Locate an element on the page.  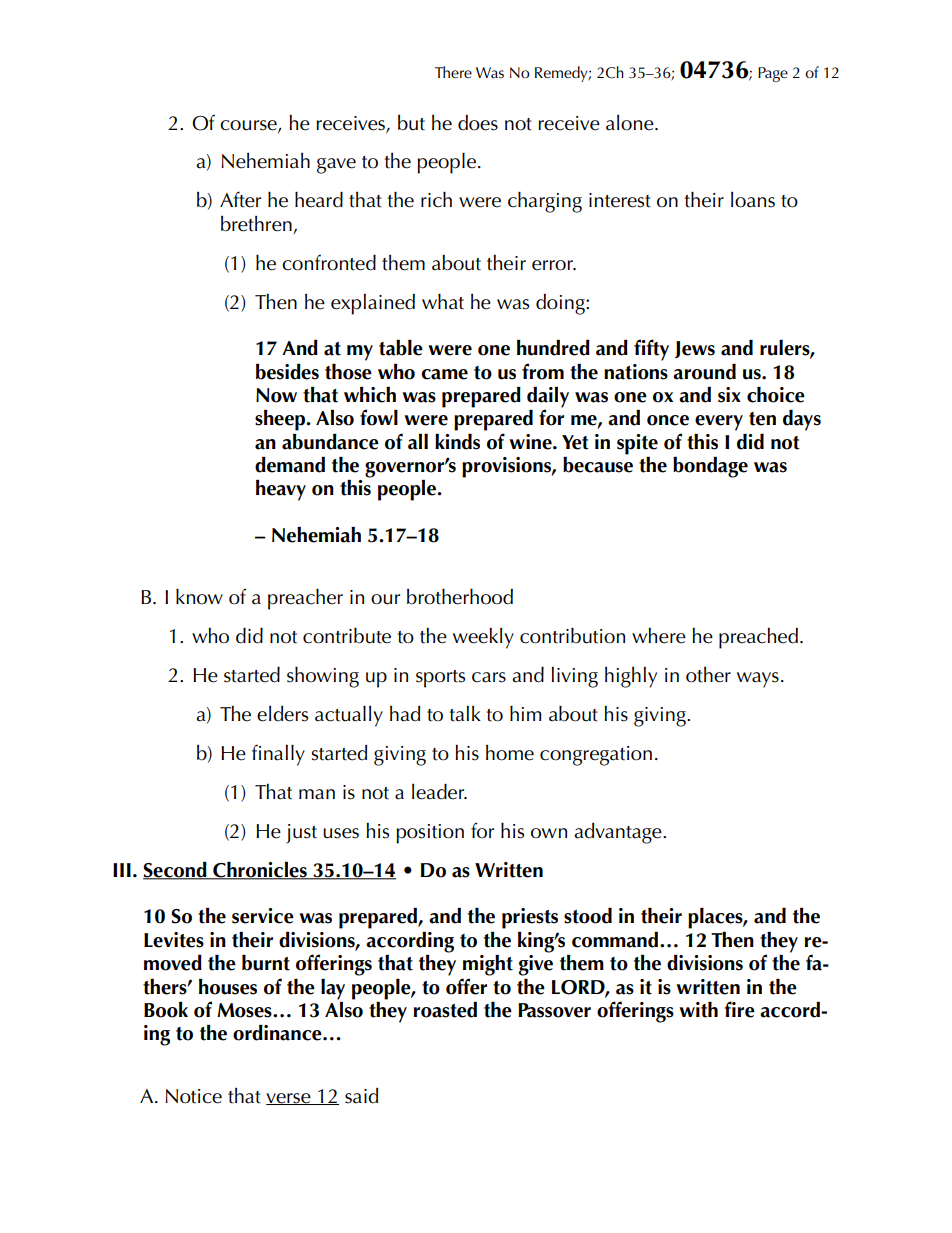
course is located at coordinates (249, 126).
